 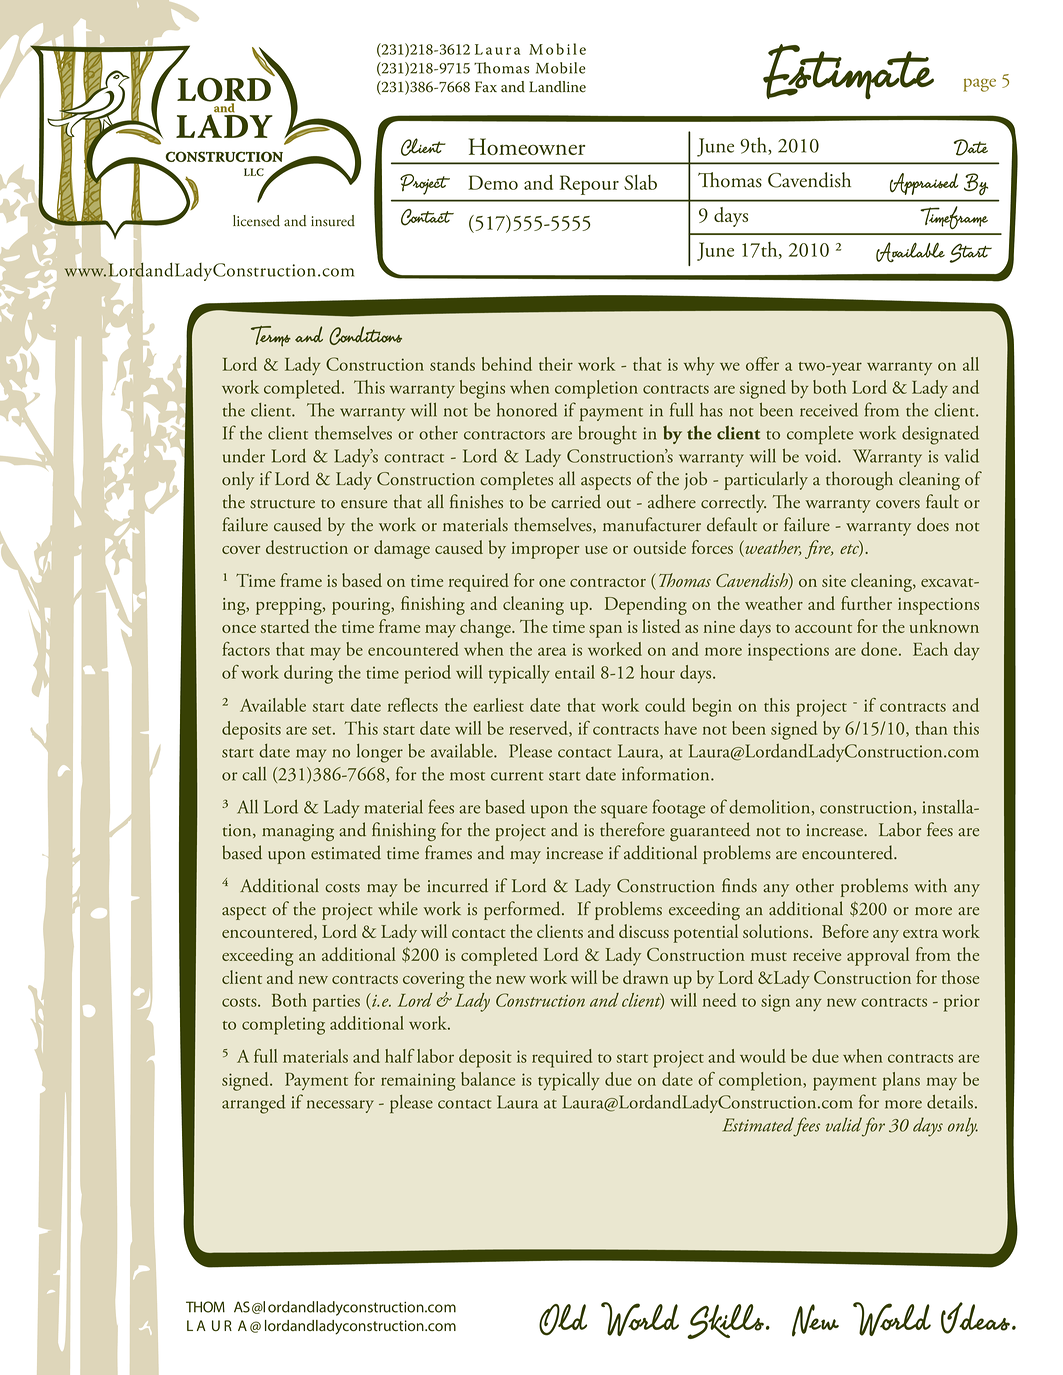 What do you see at coordinates (308, 674) in the image?
I see `during` at bounding box center [308, 674].
